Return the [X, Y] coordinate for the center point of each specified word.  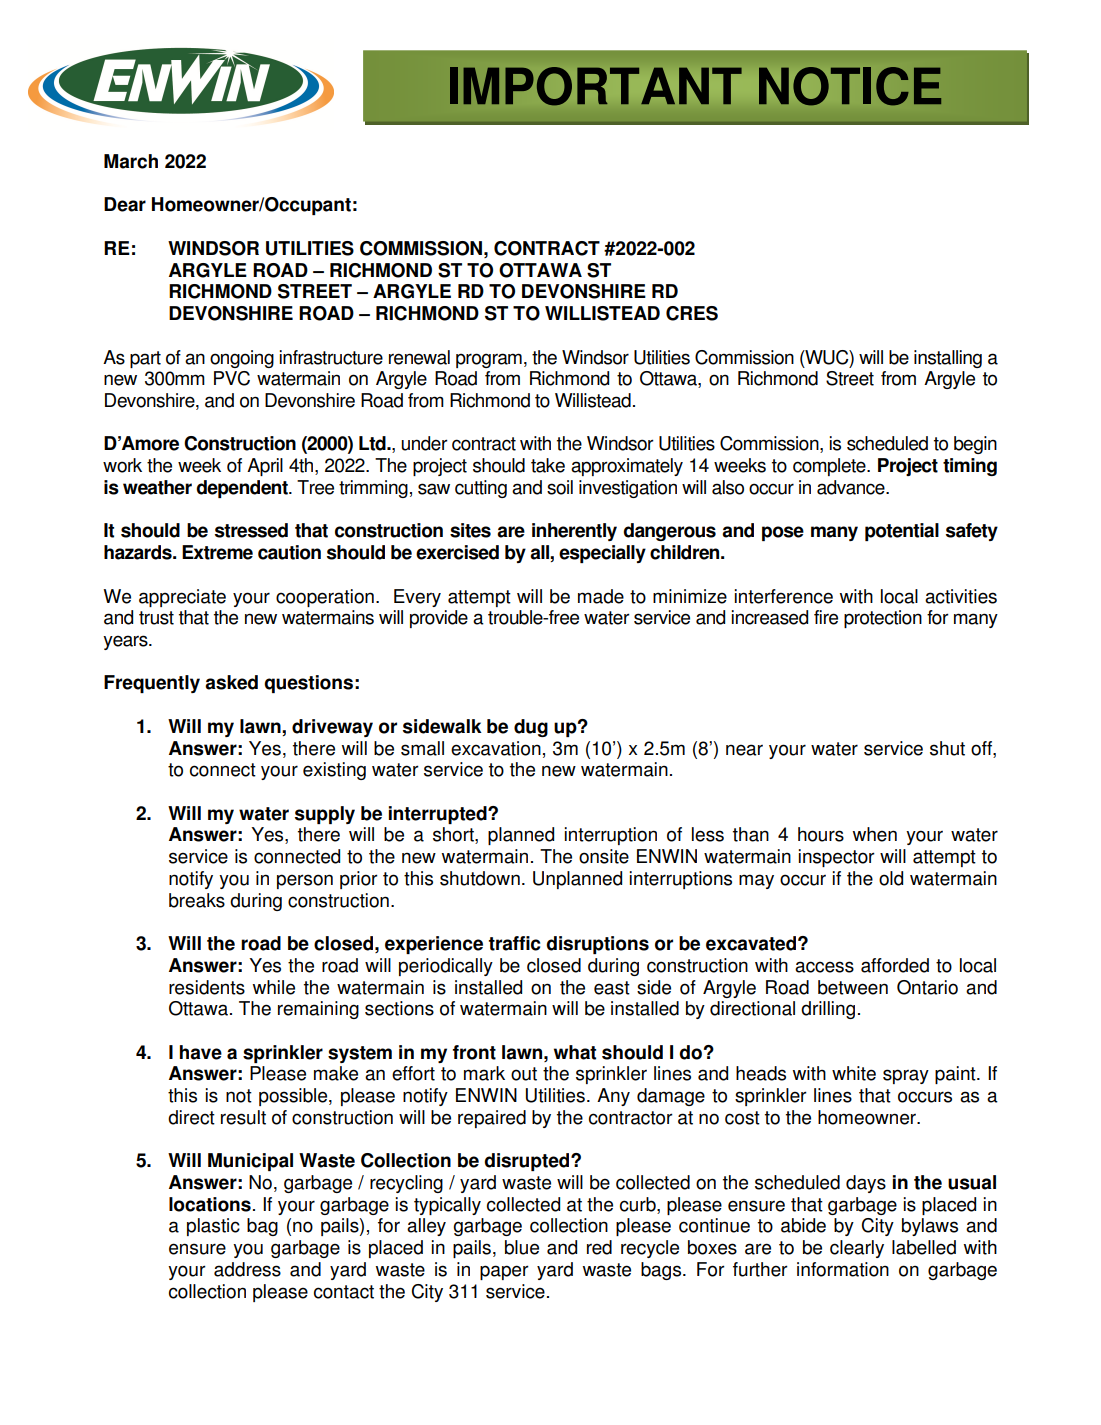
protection [883, 619]
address [247, 1269]
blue [522, 1247]
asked [231, 682]
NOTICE [850, 86]
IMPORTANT [596, 86]
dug [531, 728]
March [131, 161]
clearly [857, 1249]
